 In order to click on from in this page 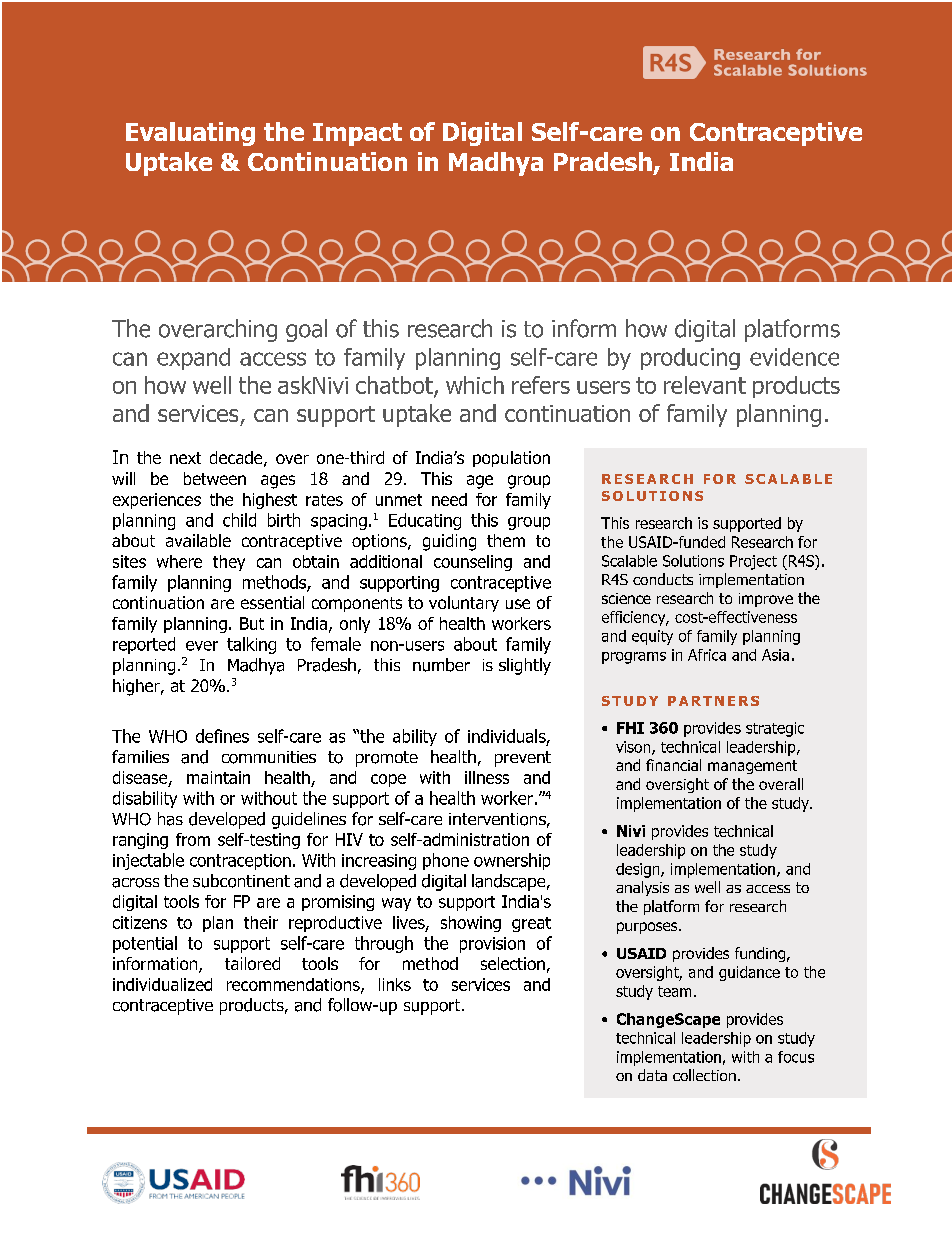, I will do `click(193, 839)`.
